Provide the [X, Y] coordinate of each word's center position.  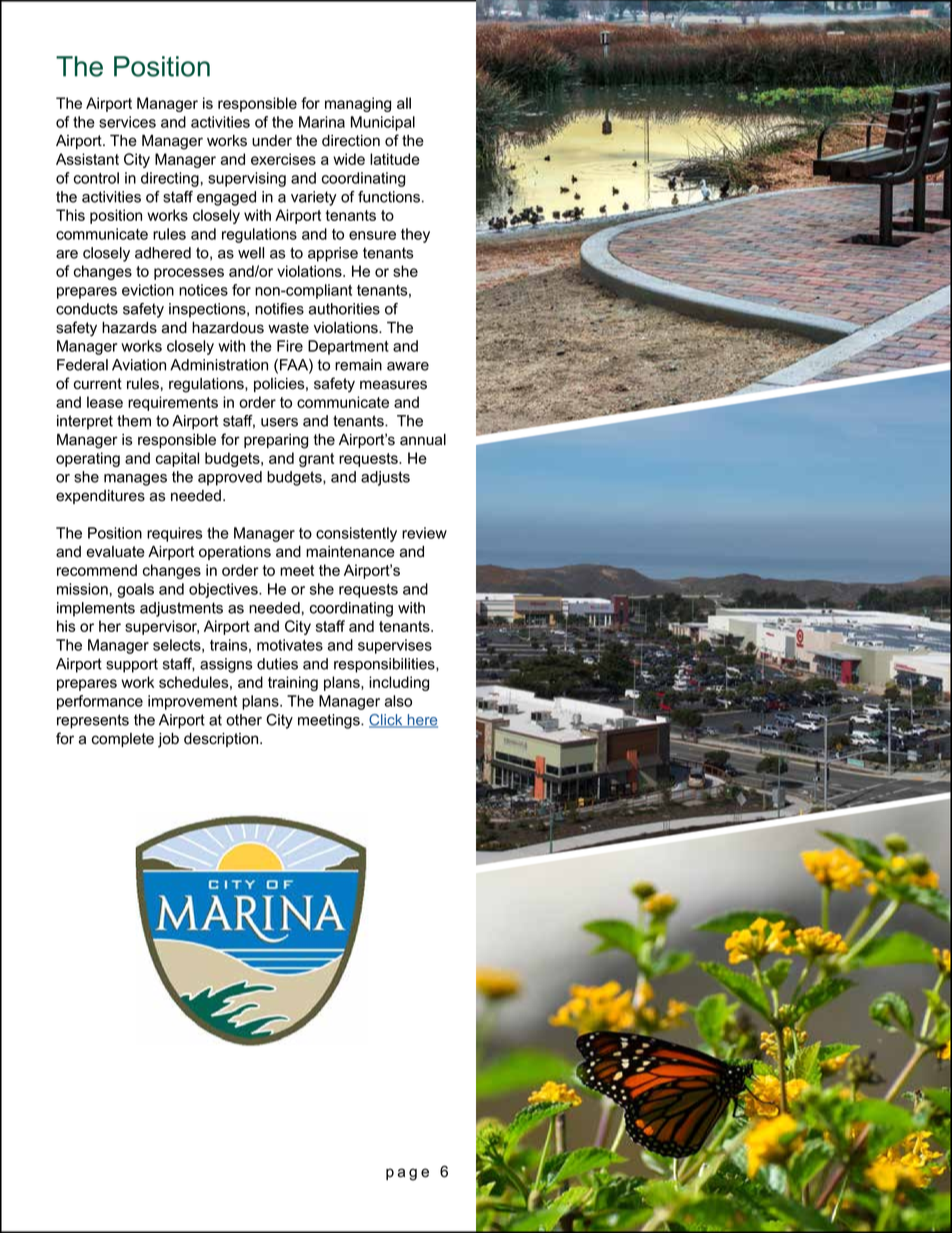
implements [96, 609]
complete [123, 740]
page [407, 1174]
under [272, 141]
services [127, 122]
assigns [226, 665]
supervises [395, 646]
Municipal [383, 123]
